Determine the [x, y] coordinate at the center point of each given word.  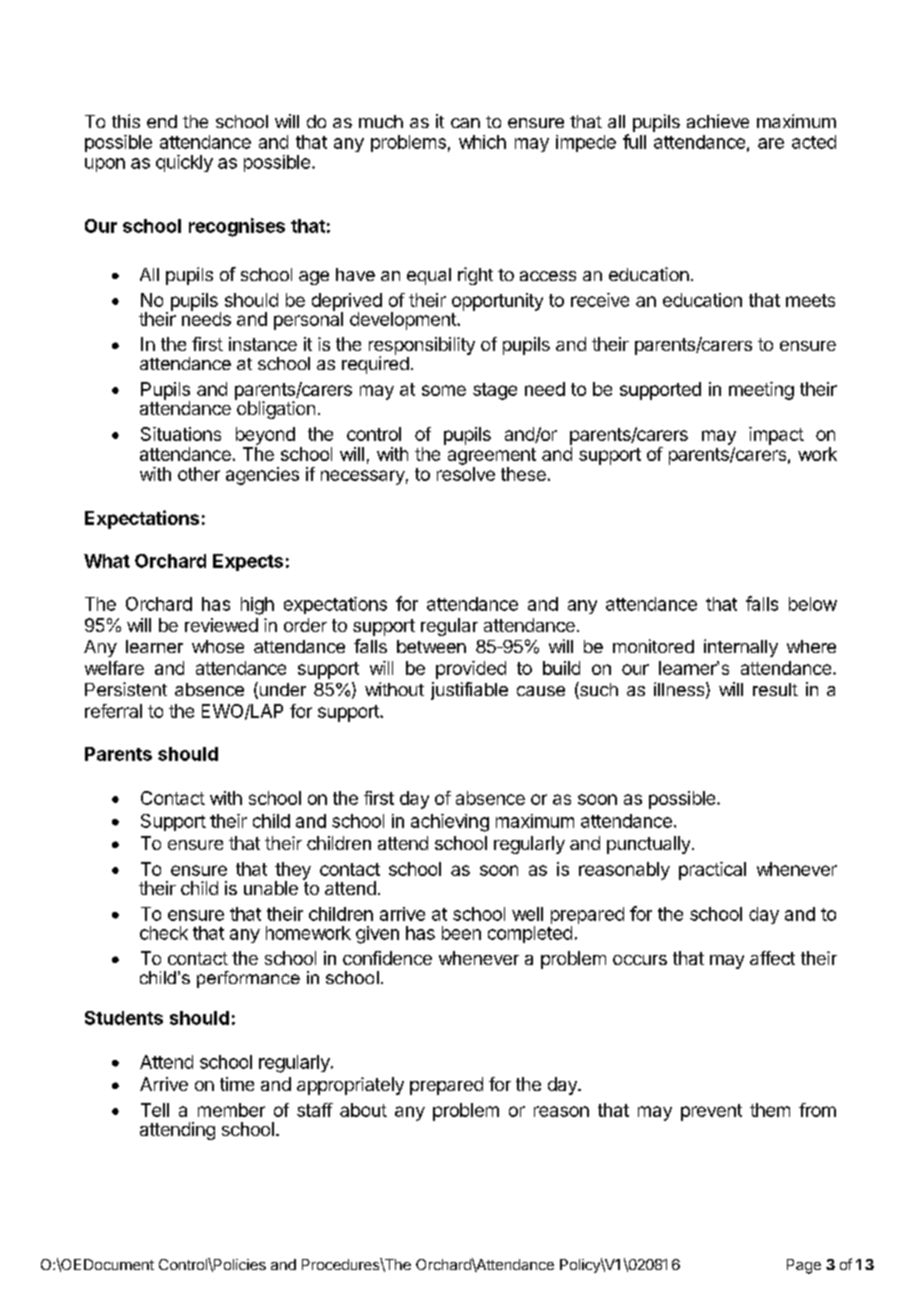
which [482, 142]
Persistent [126, 689]
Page [804, 1266]
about [363, 1110]
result [775, 689]
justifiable [469, 691]
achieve [718, 121]
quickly [184, 163]
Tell [155, 1110]
